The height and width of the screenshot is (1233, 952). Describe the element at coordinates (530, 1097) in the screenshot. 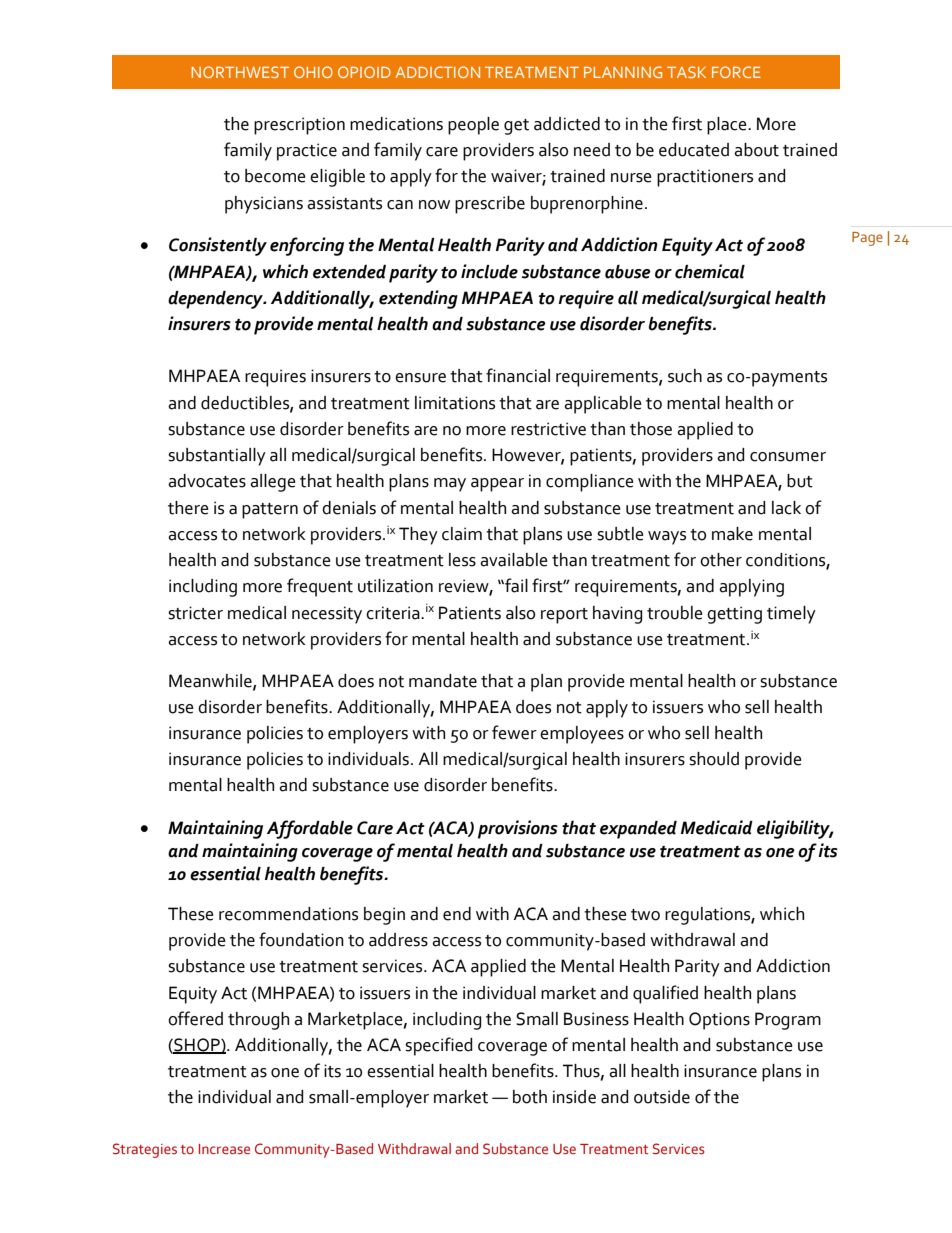

I see `both` at that location.
